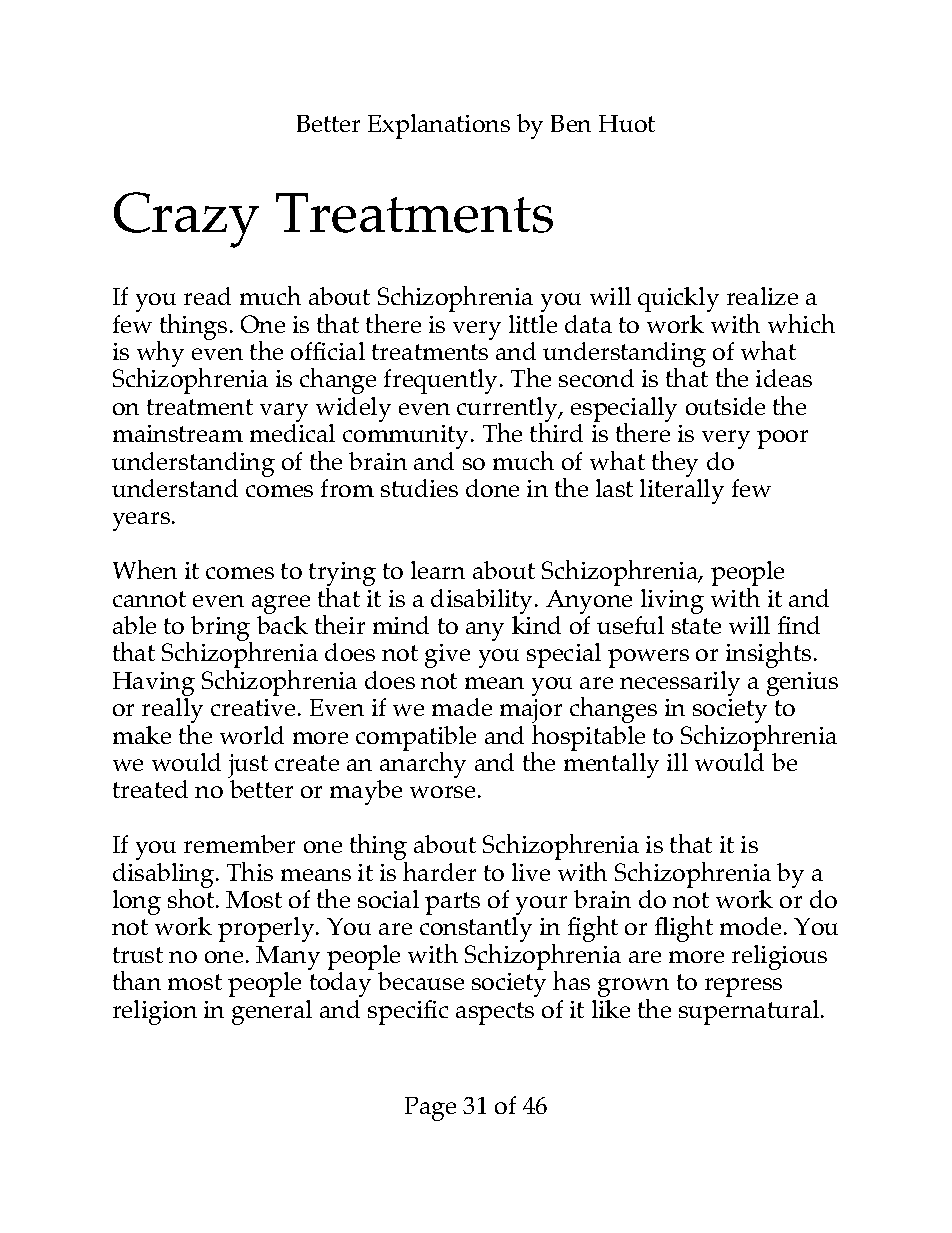 This screenshot has height=1233, width=952. I want to click on general, so click(272, 1012).
